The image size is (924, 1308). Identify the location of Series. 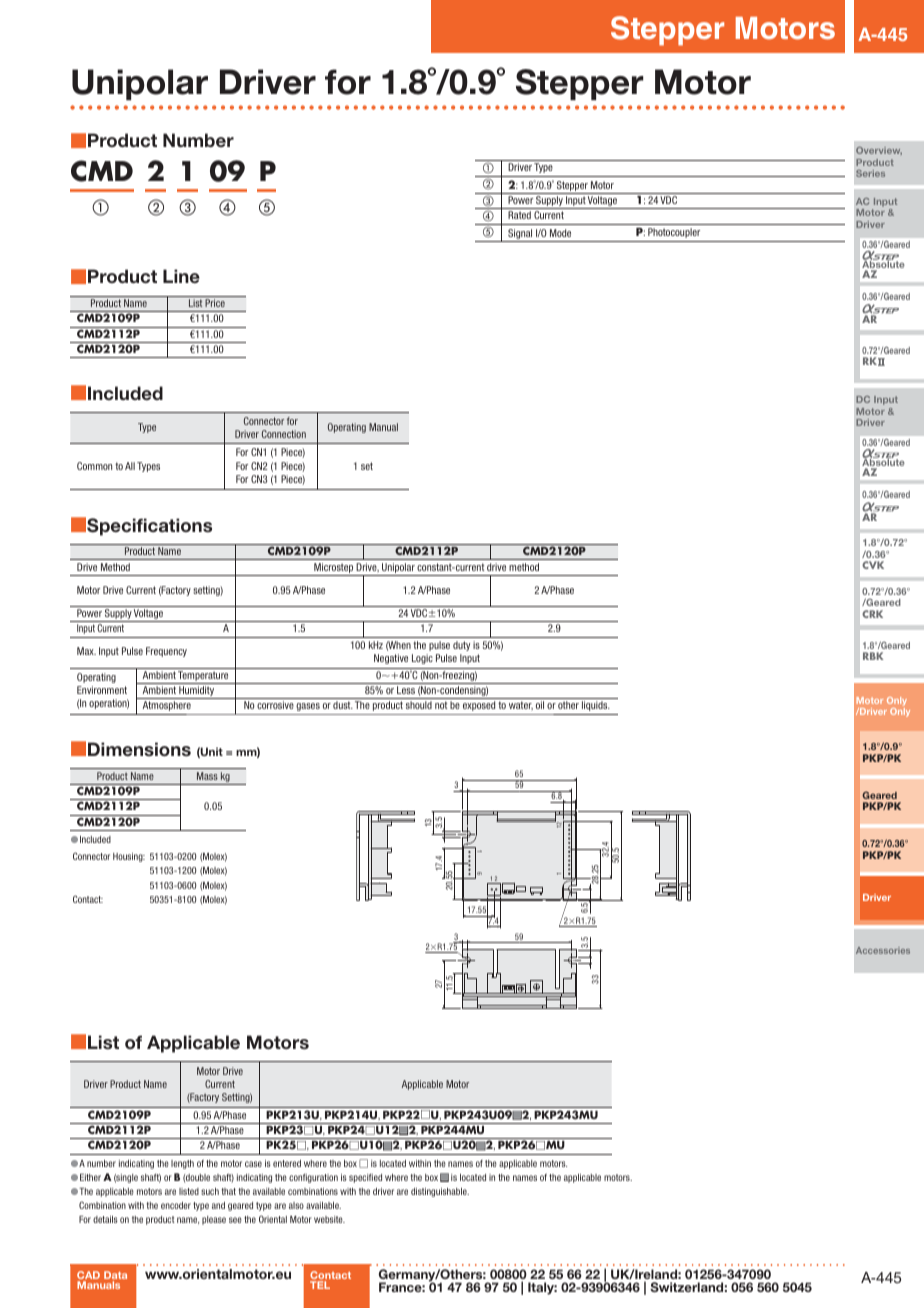
(870, 173).
